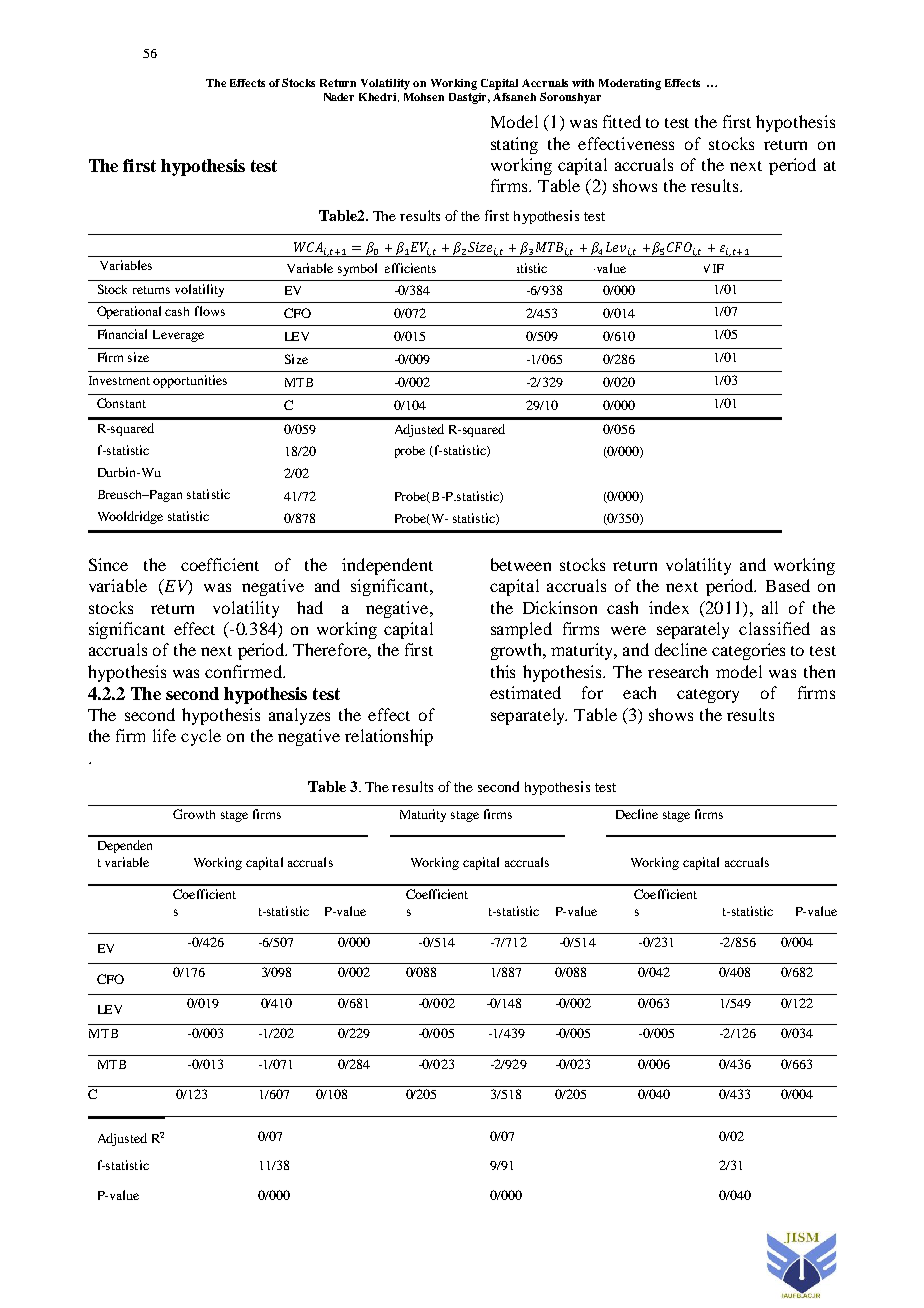 The width and height of the screenshot is (924, 1308). I want to click on cycle, so click(201, 737).
